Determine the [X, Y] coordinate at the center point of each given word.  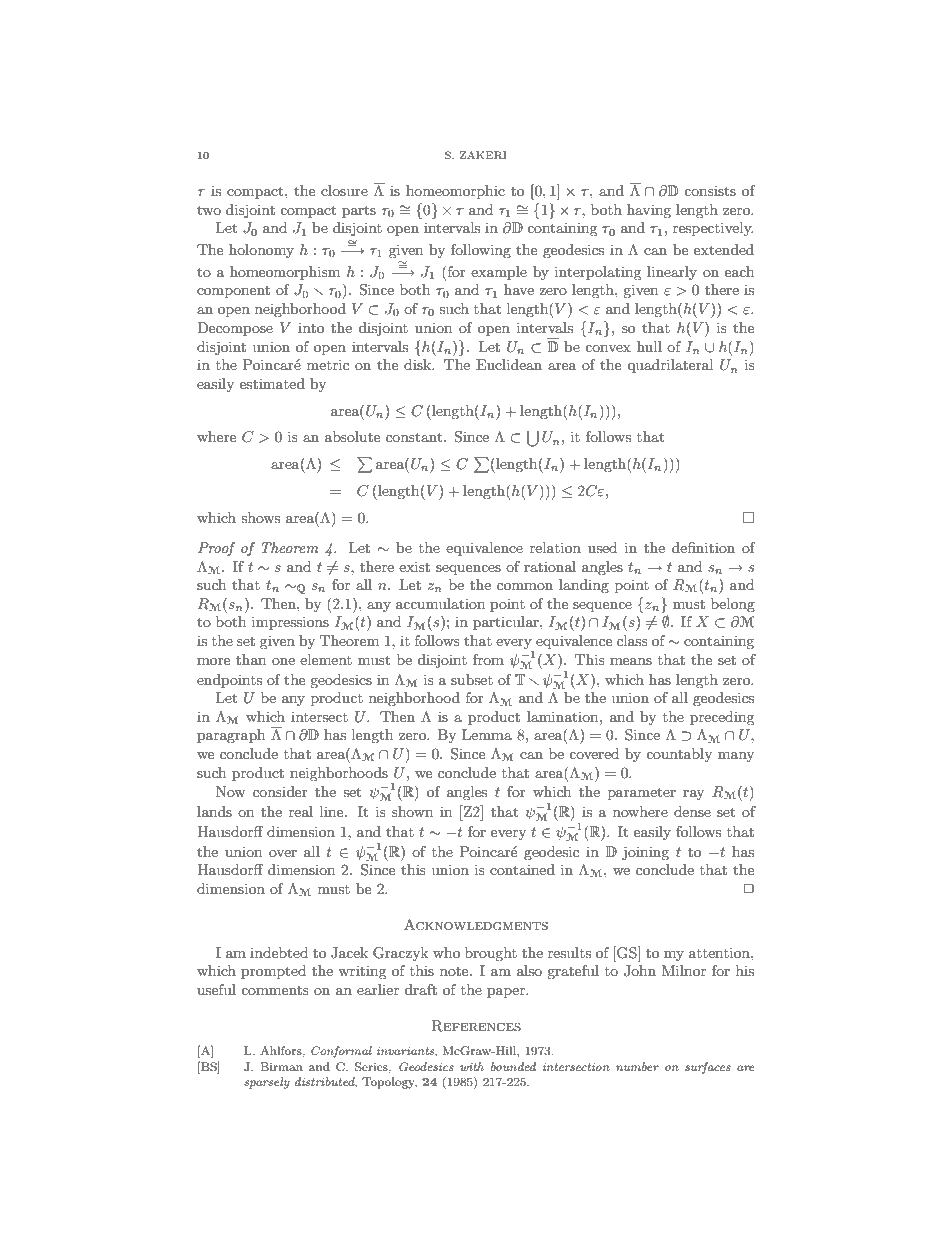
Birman [281, 1066]
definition [703, 547]
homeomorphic [455, 192]
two [209, 210]
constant [415, 437]
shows [260, 517]
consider [280, 791]
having [649, 211]
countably [679, 755]
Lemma [487, 734]
